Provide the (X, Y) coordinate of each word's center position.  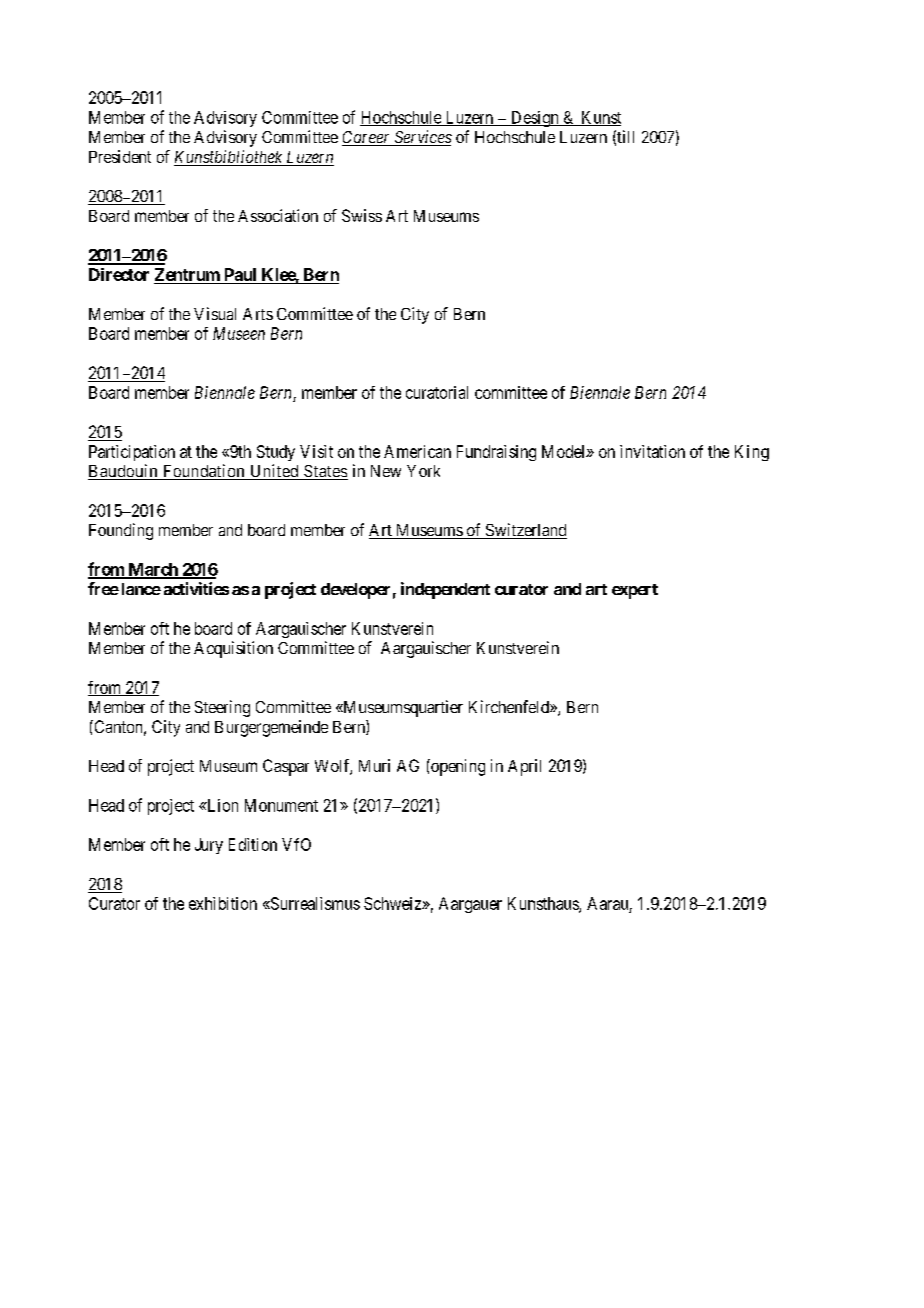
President (120, 156)
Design (534, 119)
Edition (253, 844)
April (524, 767)
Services (422, 138)
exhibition (223, 903)
